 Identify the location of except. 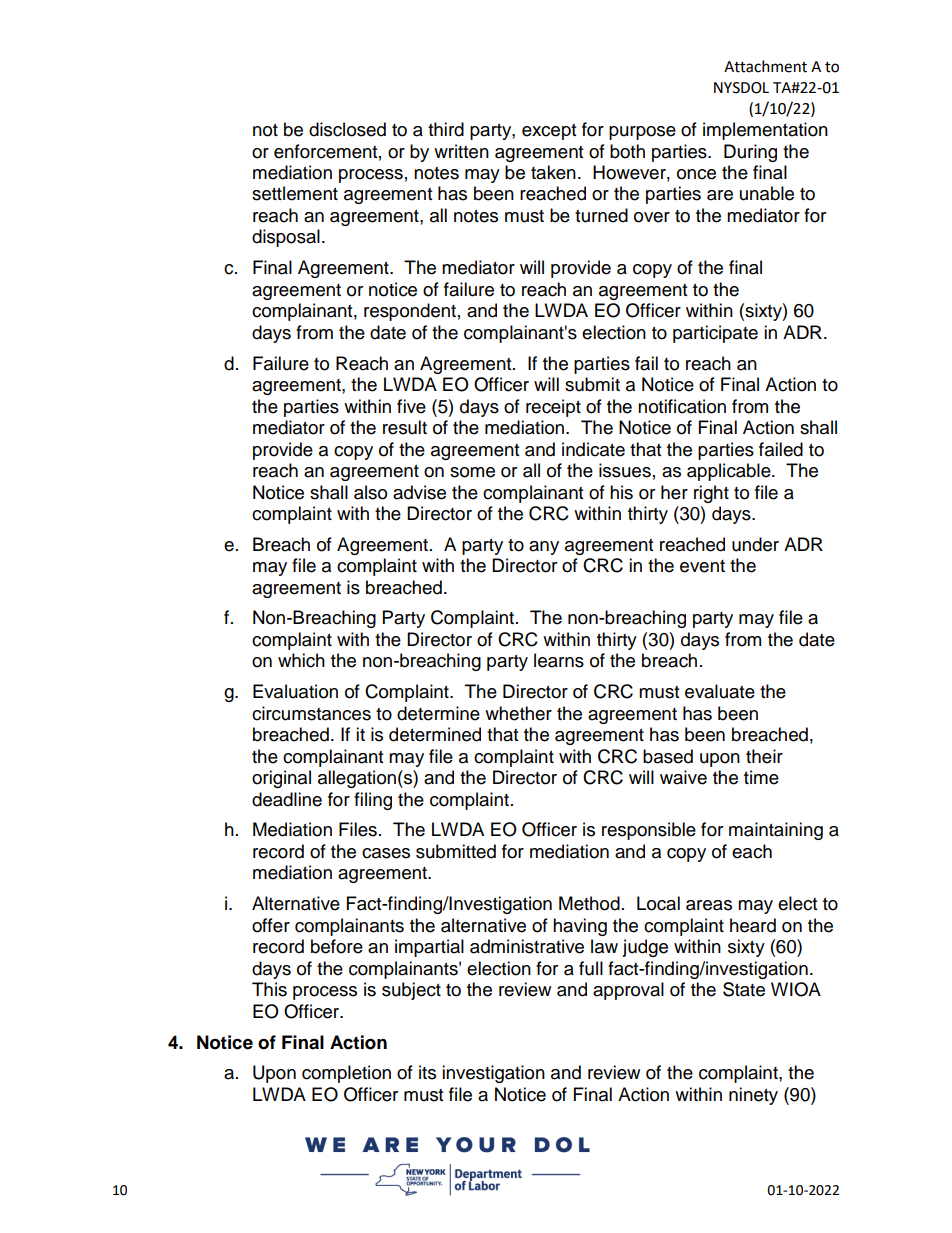
(549, 132).
